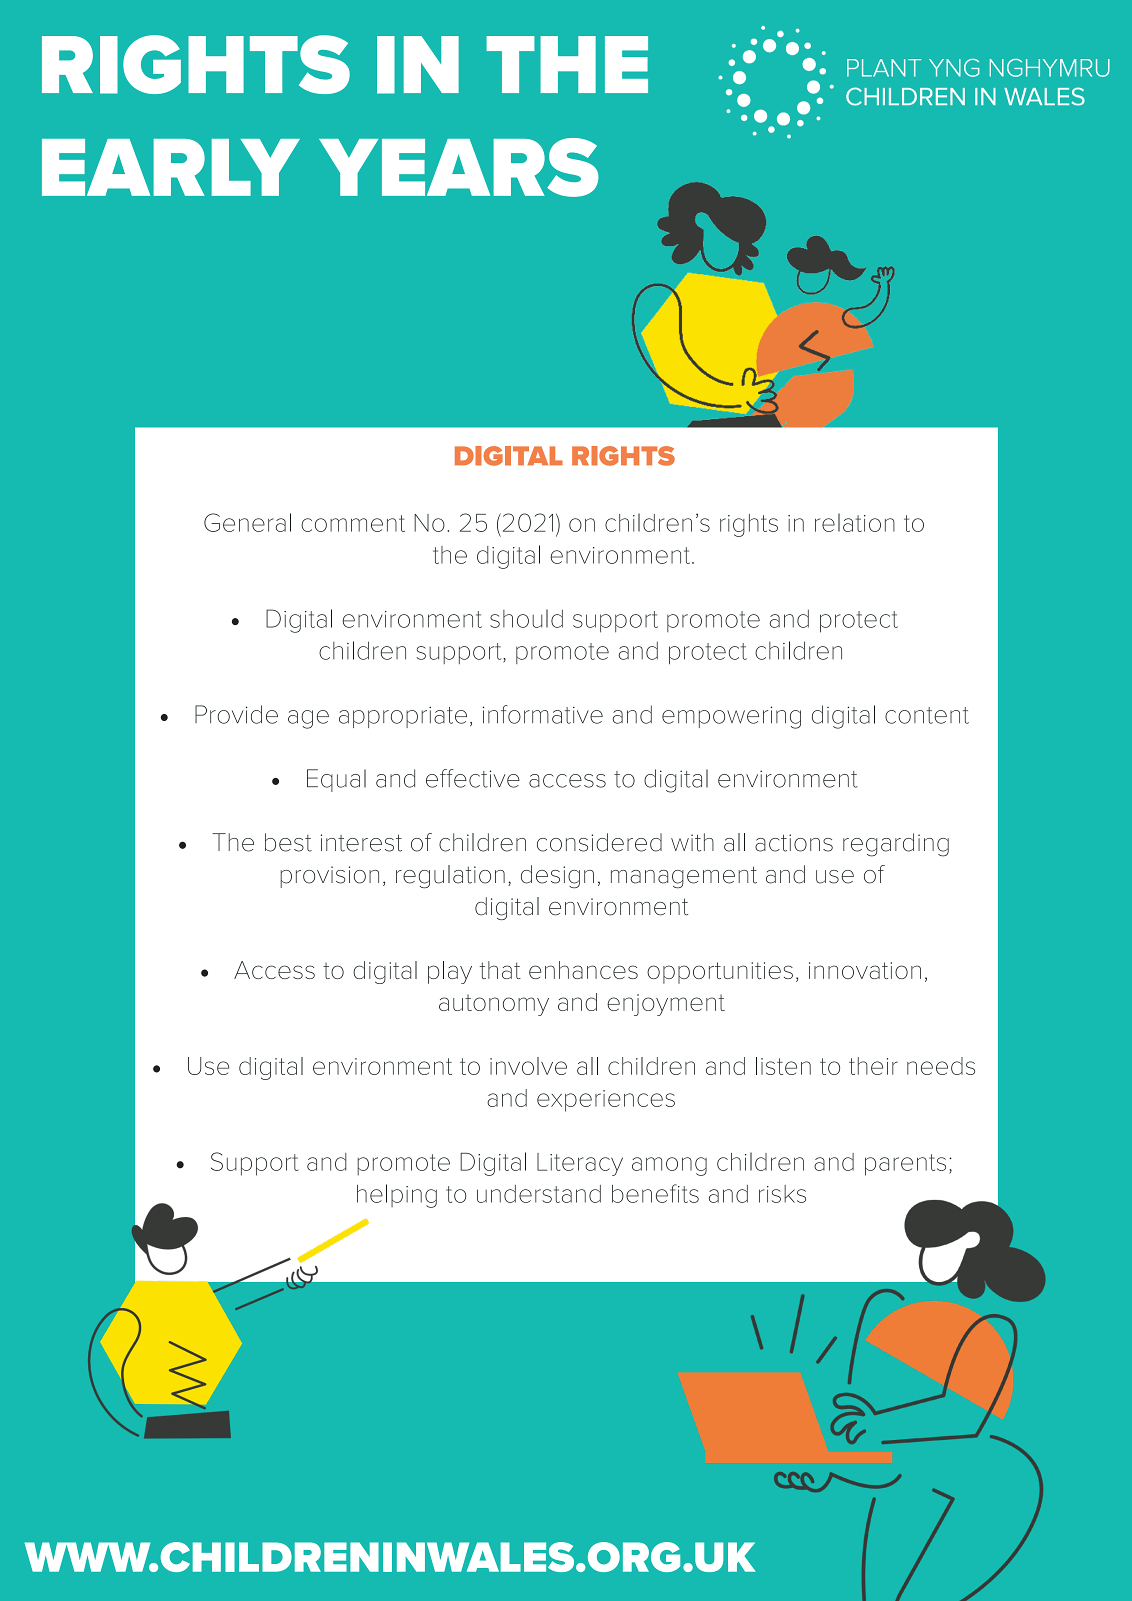  What do you see at coordinates (855, 522) in the image?
I see `relation` at bounding box center [855, 522].
